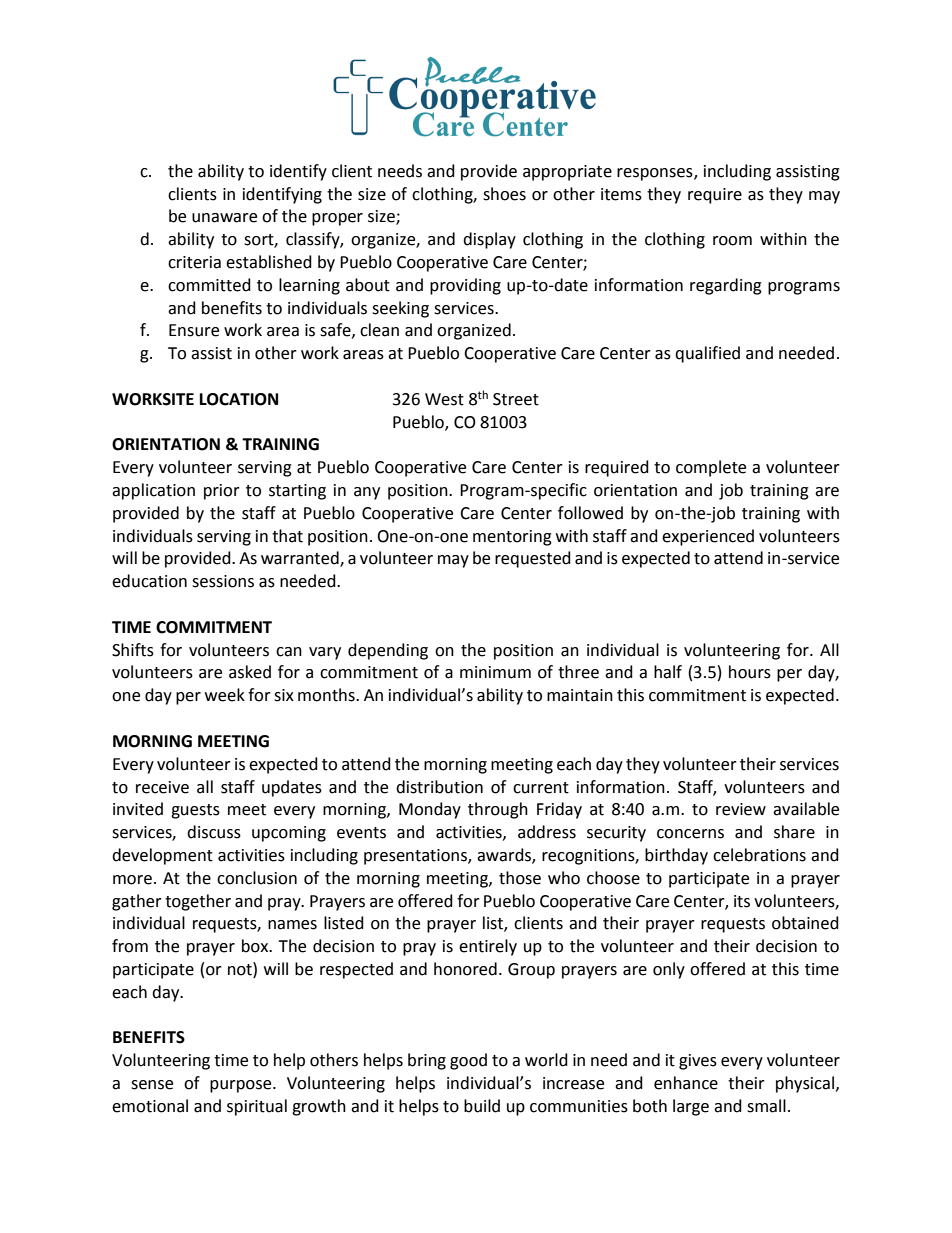 This screenshot has height=1233, width=952. What do you see at coordinates (698, 1062) in the screenshot?
I see `gives` at bounding box center [698, 1062].
